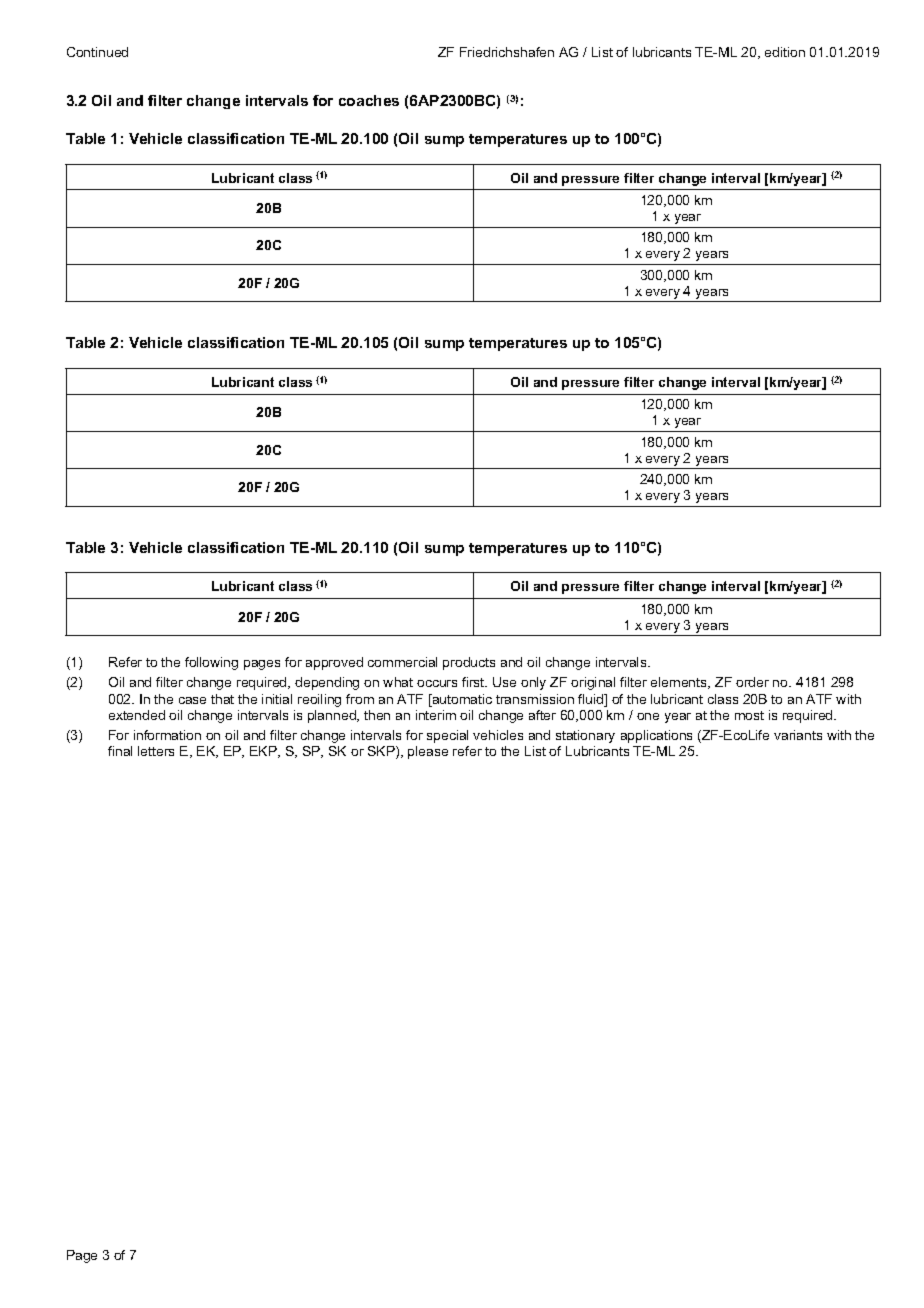 The width and height of the screenshot is (924, 1308). I want to click on following, so click(211, 663).
